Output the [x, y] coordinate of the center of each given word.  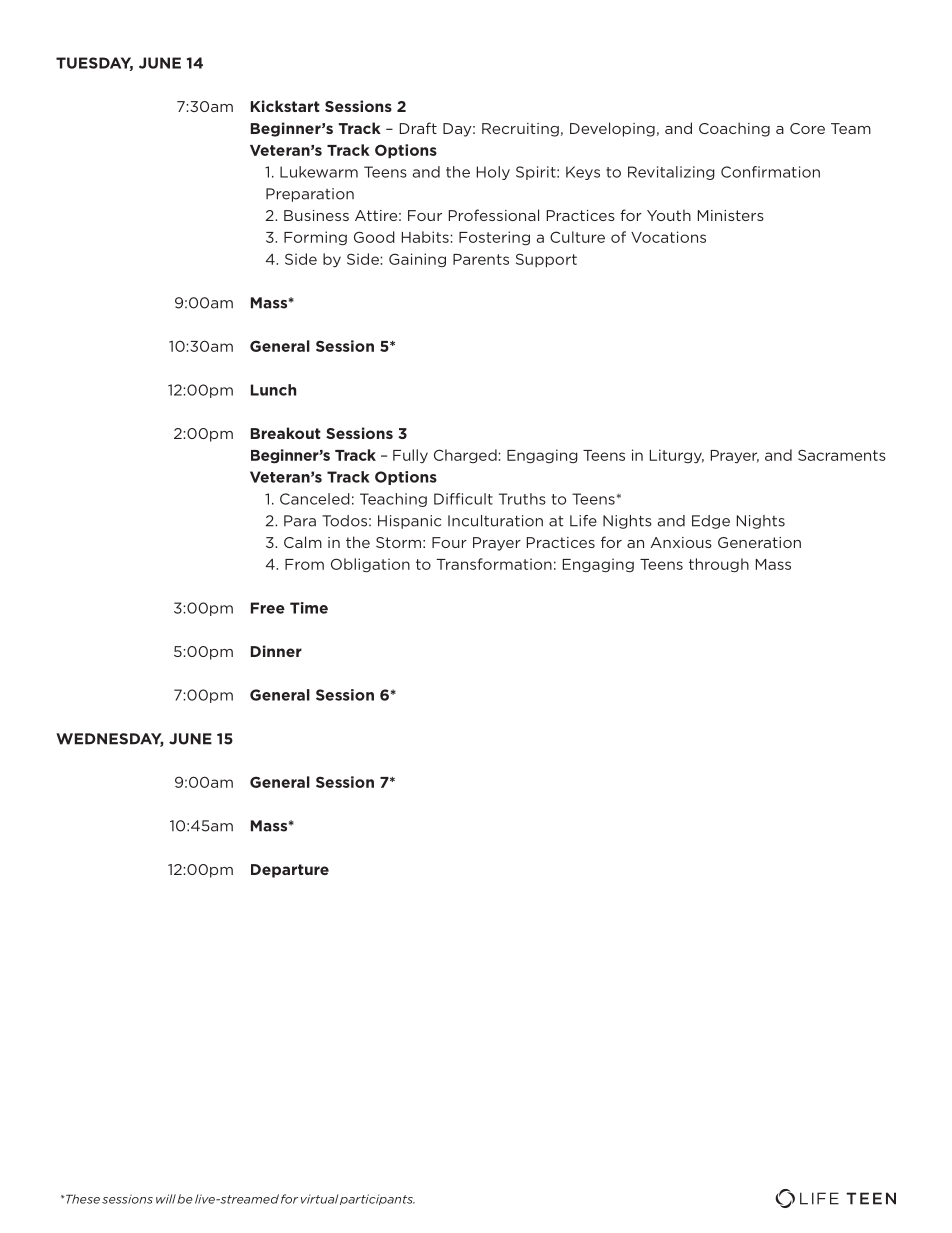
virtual [319, 1199]
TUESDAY [94, 64]
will [166, 1199]
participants [377, 1199]
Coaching [734, 129]
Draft [418, 128]
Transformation [494, 564]
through [719, 565]
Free [268, 608]
